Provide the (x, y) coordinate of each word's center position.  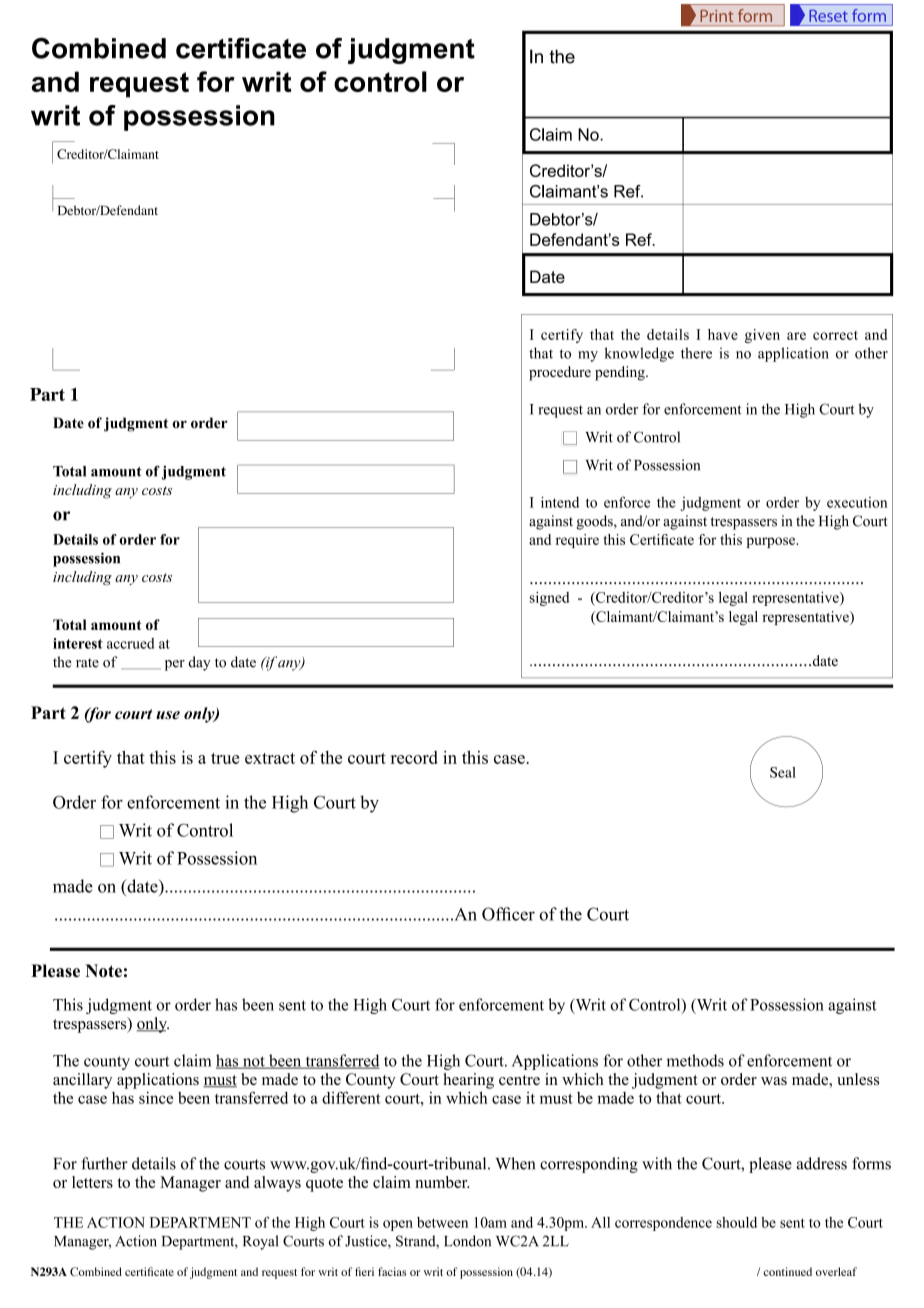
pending (621, 373)
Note (103, 970)
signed (549, 599)
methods (695, 1060)
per (175, 665)
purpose (772, 542)
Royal (260, 1242)
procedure (560, 373)
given (762, 336)
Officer (508, 914)
